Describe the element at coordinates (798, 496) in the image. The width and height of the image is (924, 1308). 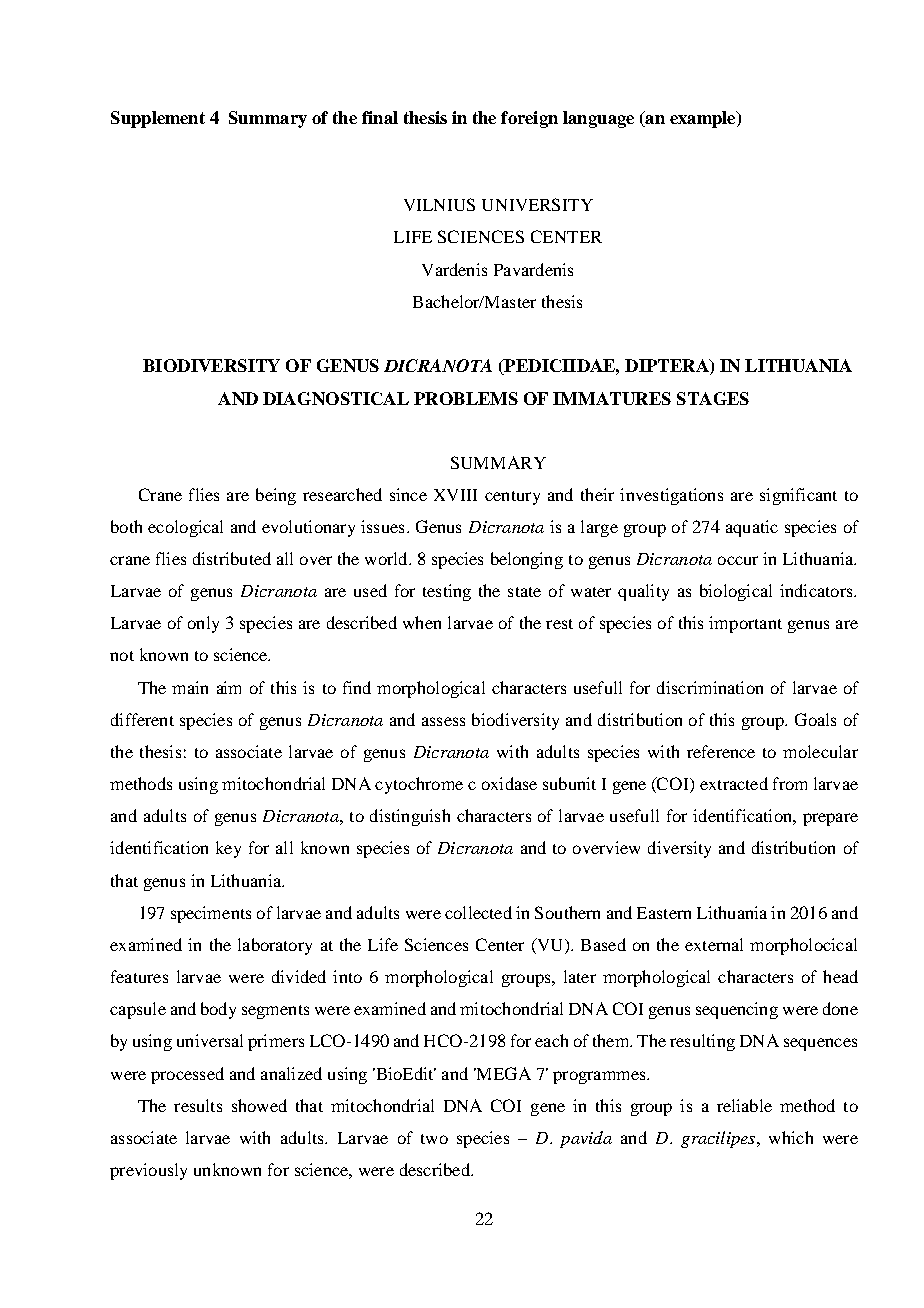
I see `significant` at that location.
